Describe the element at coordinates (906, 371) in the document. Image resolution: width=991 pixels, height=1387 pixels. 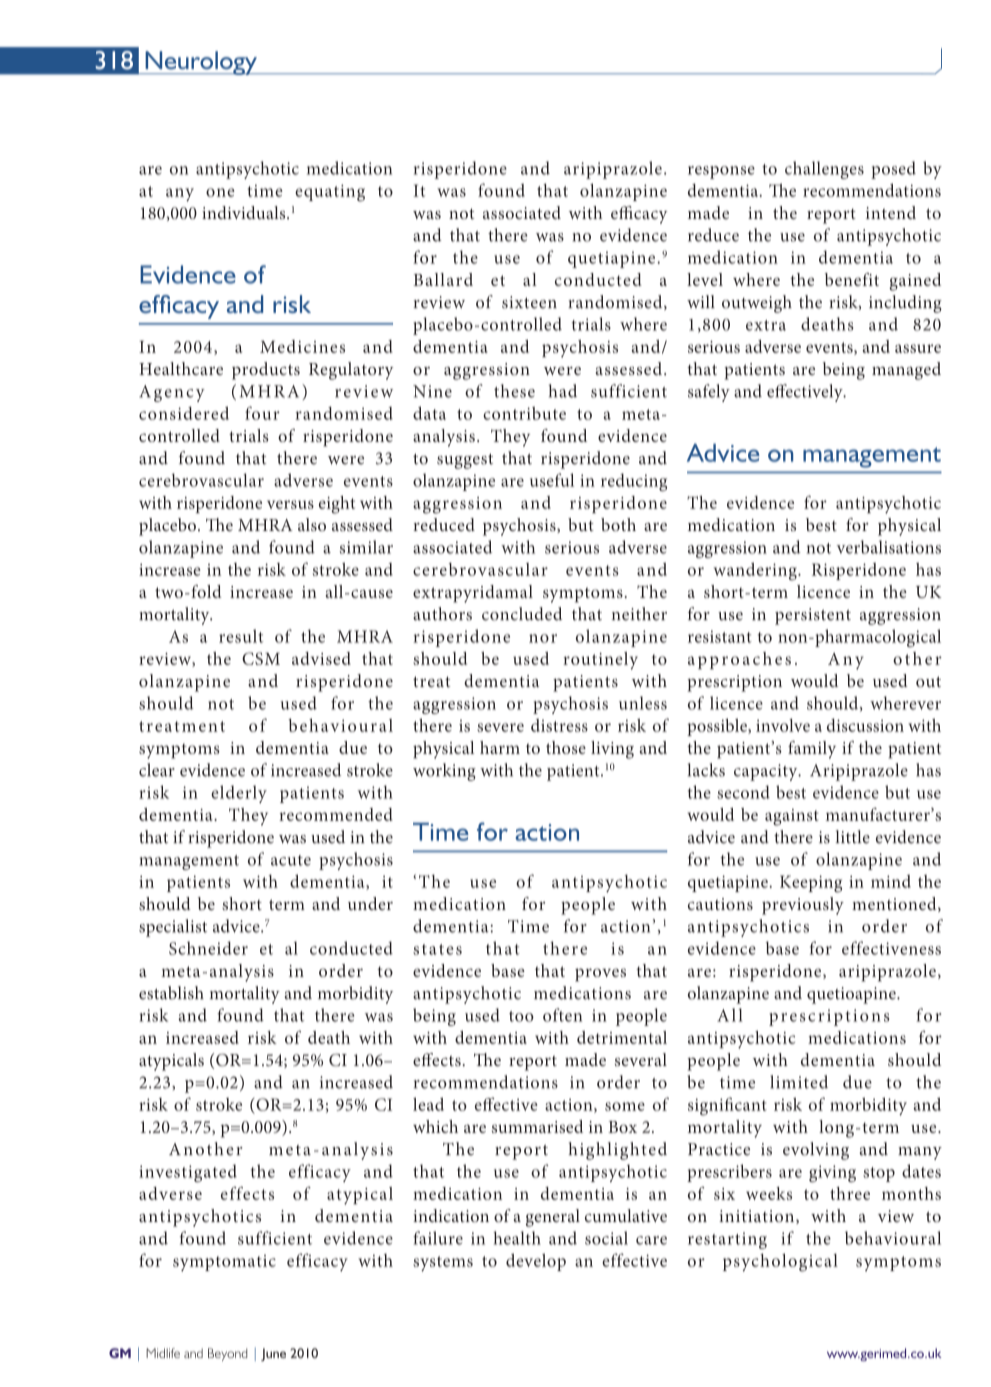
I see `managed` at that location.
